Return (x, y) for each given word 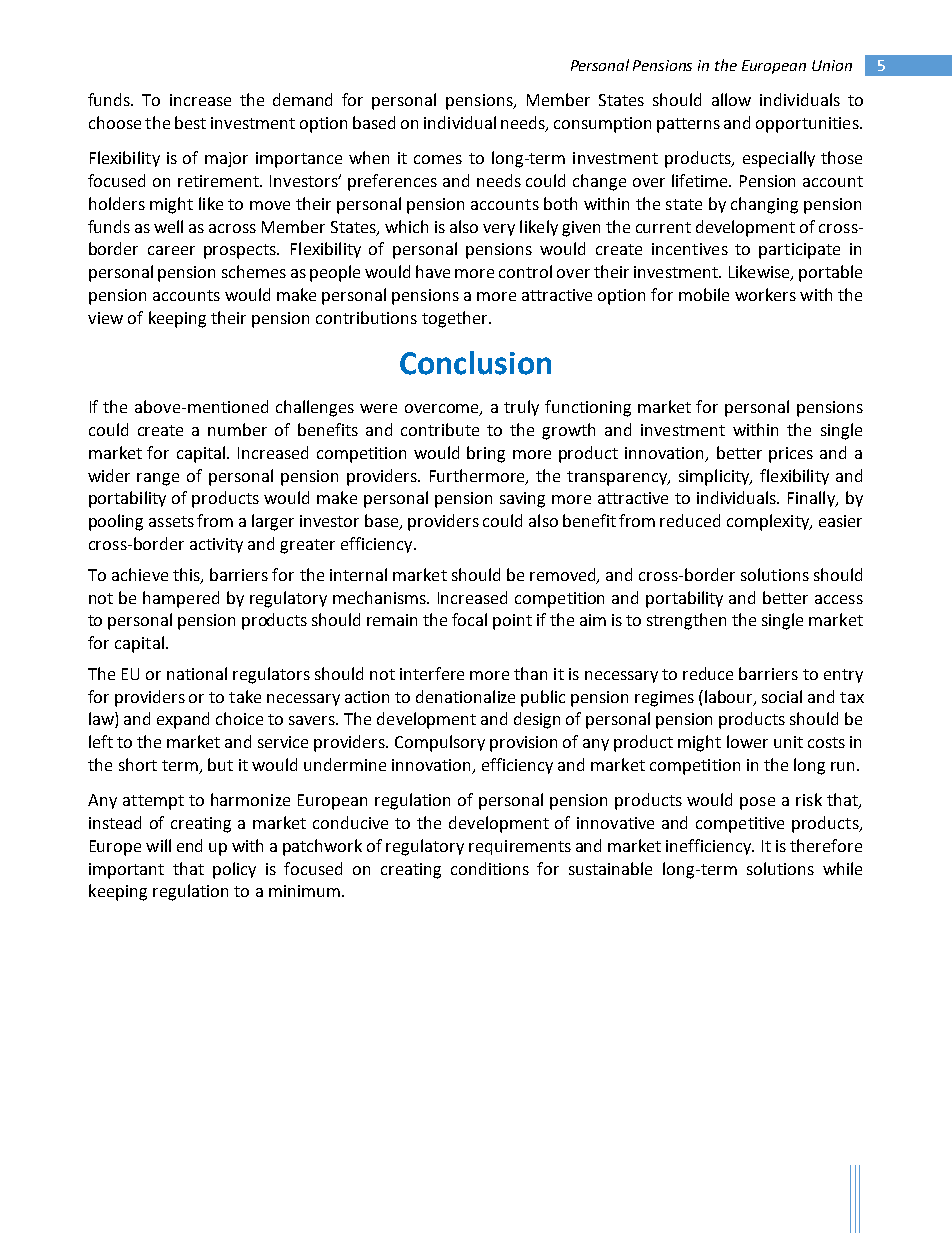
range (158, 479)
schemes (254, 271)
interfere (432, 673)
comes (438, 159)
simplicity (715, 477)
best (190, 122)
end (189, 845)
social (782, 696)
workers (765, 294)
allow (731, 99)
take (245, 696)
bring (486, 454)
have (433, 271)
